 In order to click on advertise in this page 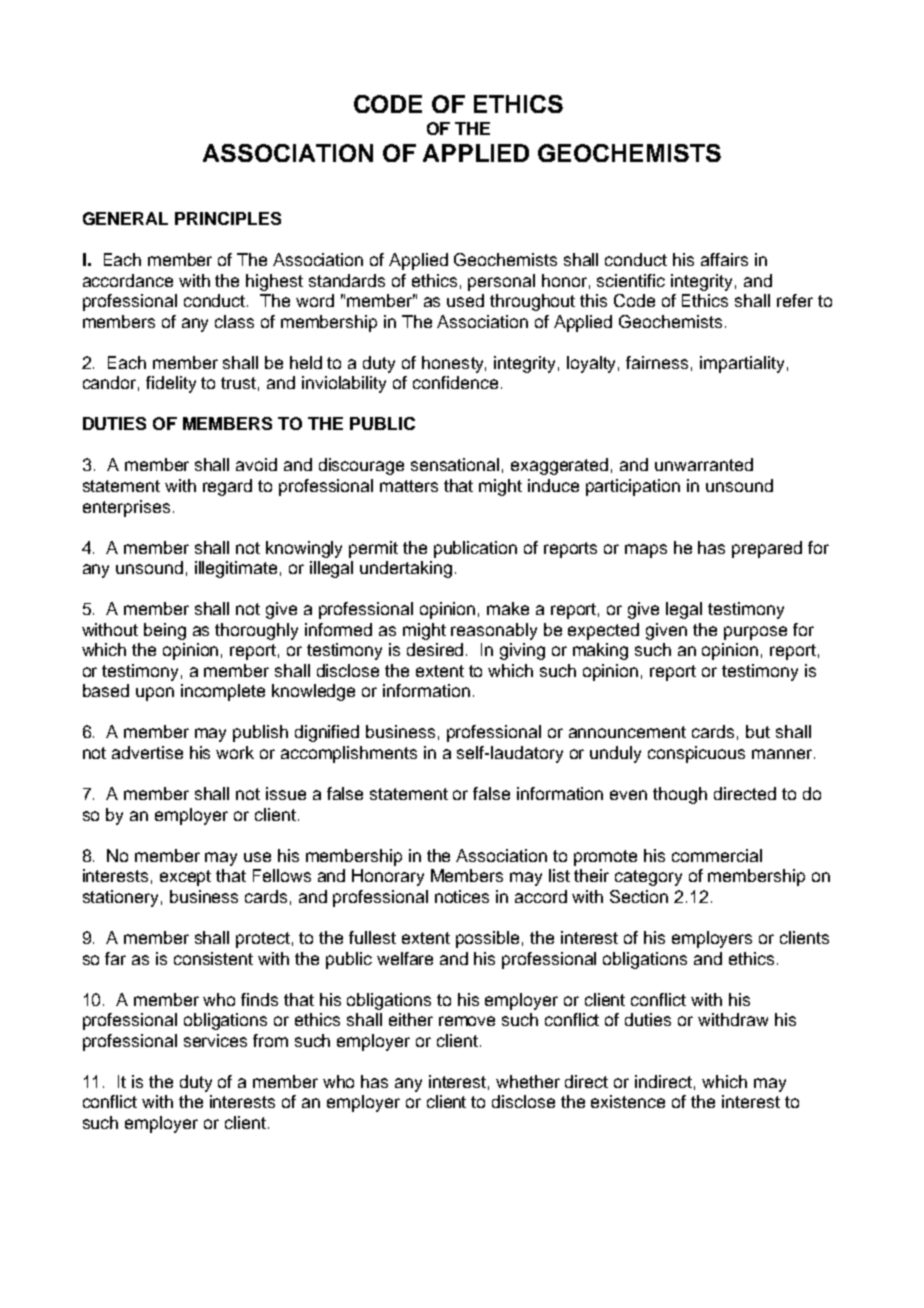, I will do `click(147, 752)`.
